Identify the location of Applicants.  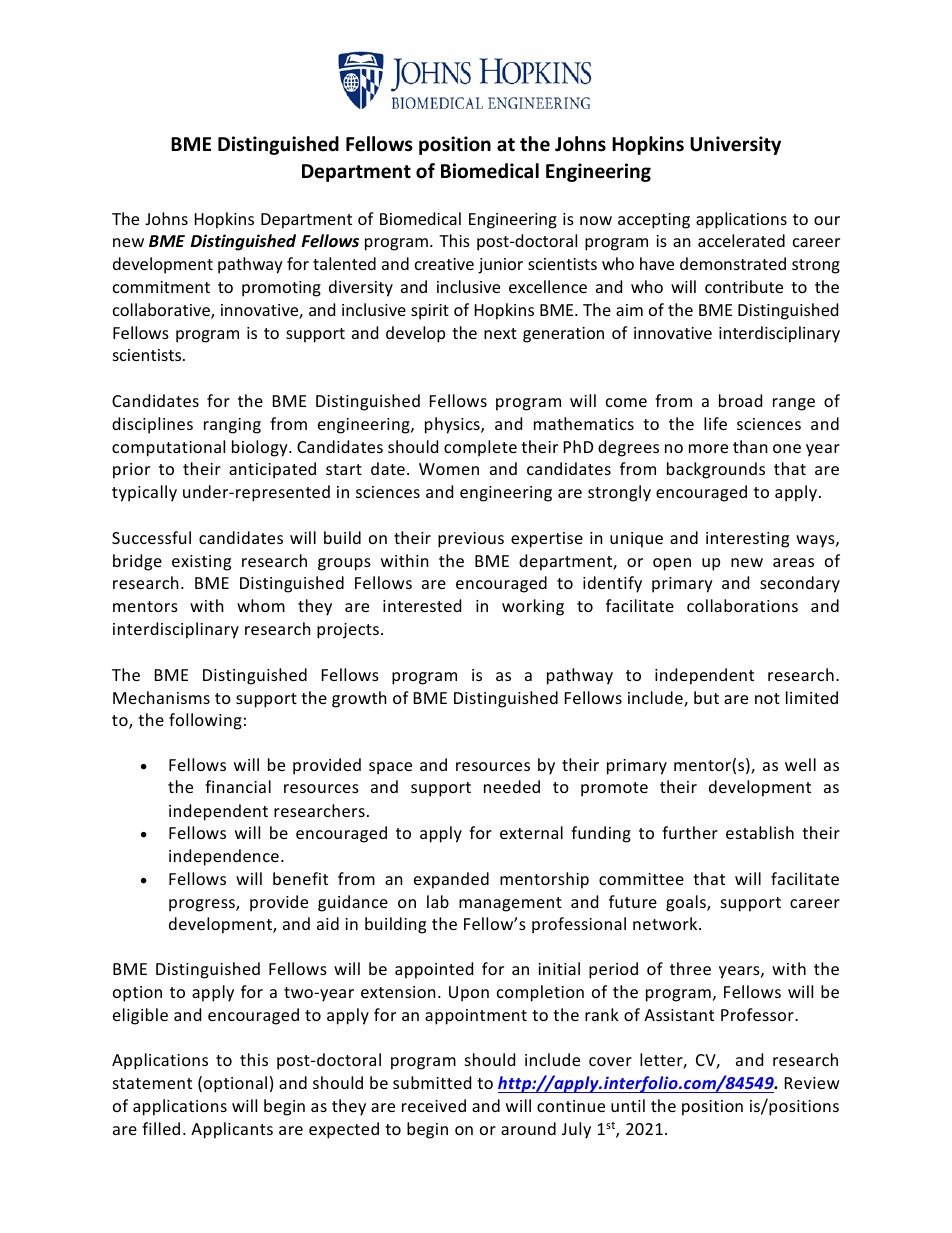
(232, 1130).
